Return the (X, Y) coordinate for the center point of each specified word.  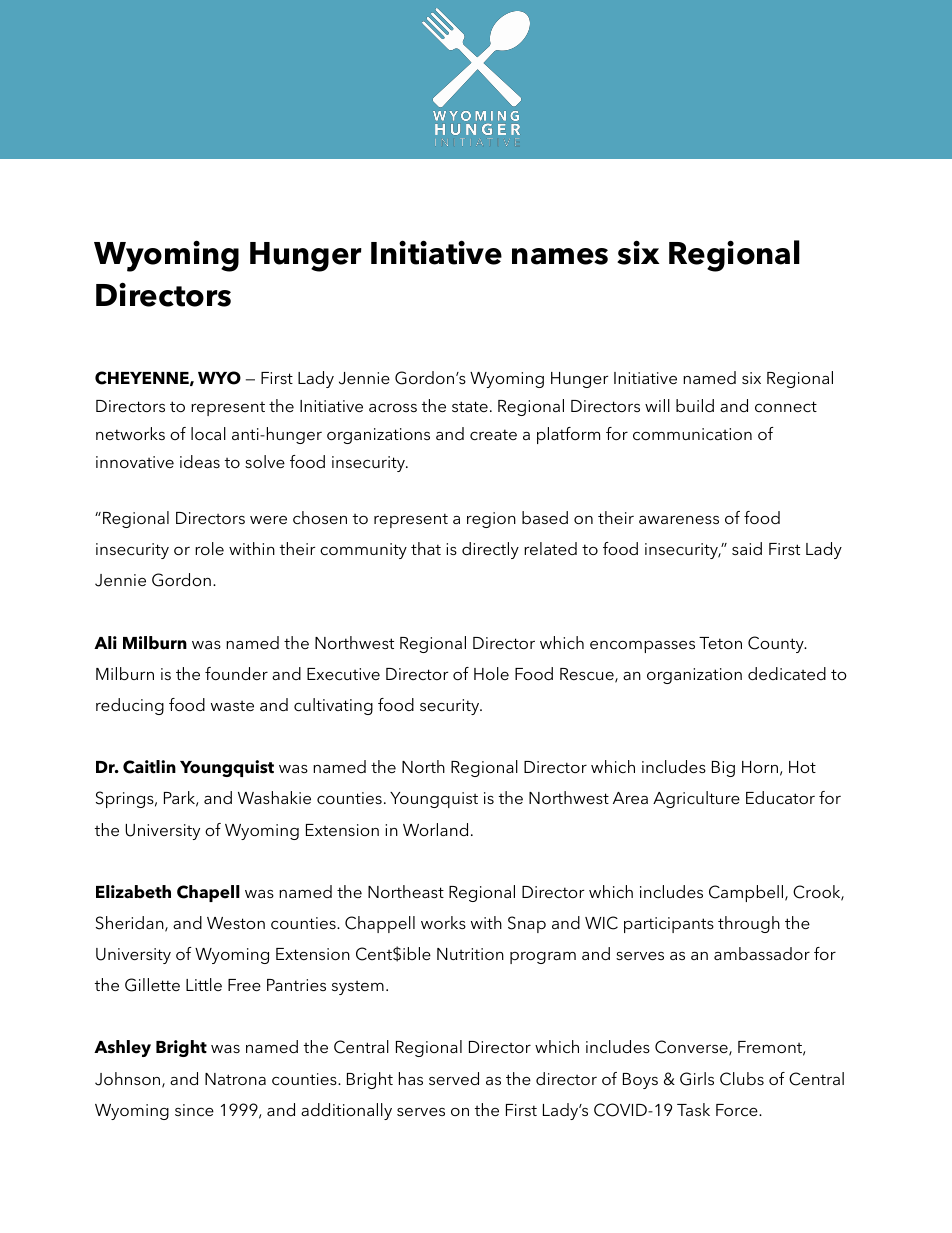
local (208, 433)
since (194, 1110)
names (560, 256)
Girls (697, 1079)
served (454, 1078)
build (695, 405)
